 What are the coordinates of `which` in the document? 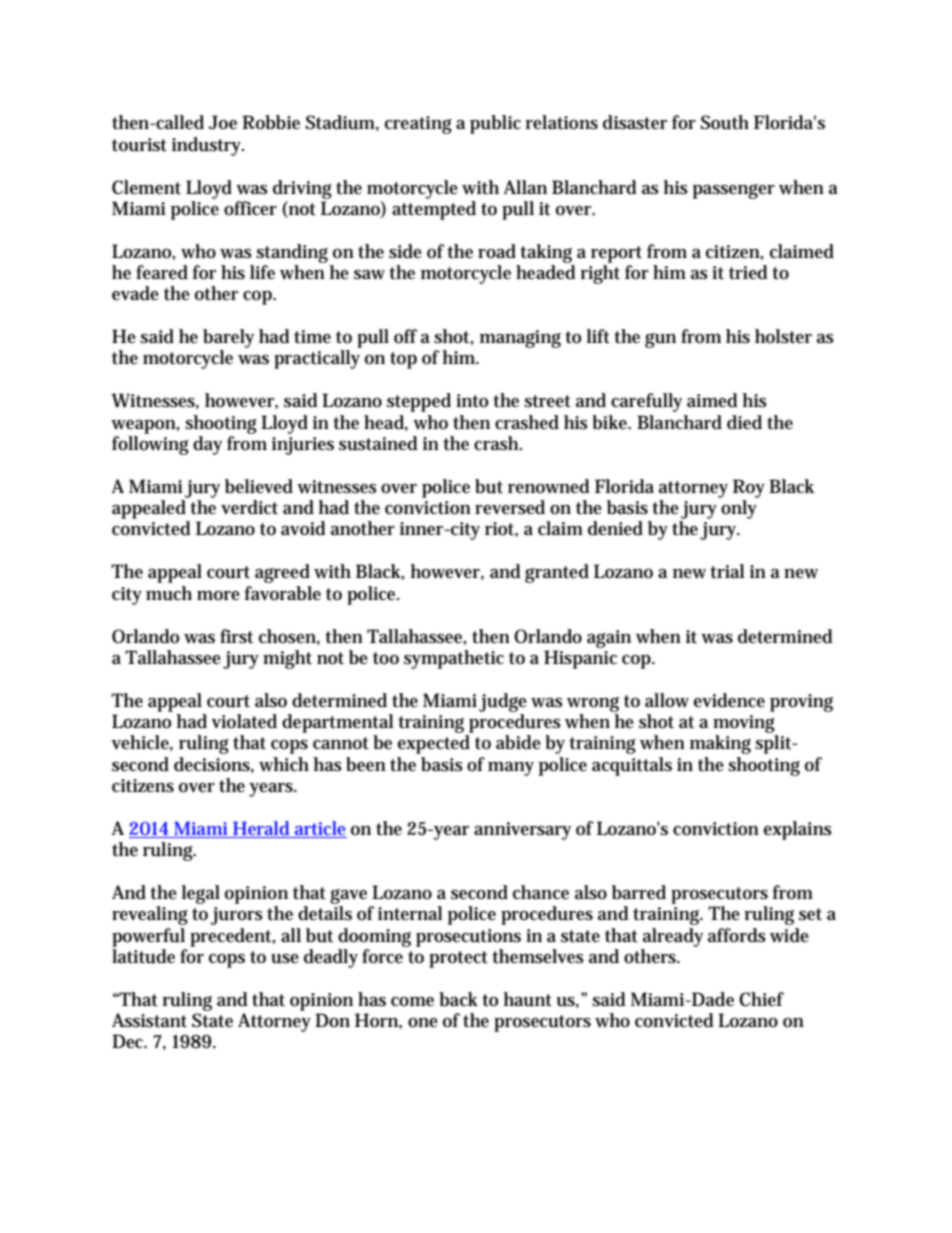 It's located at (284, 764).
